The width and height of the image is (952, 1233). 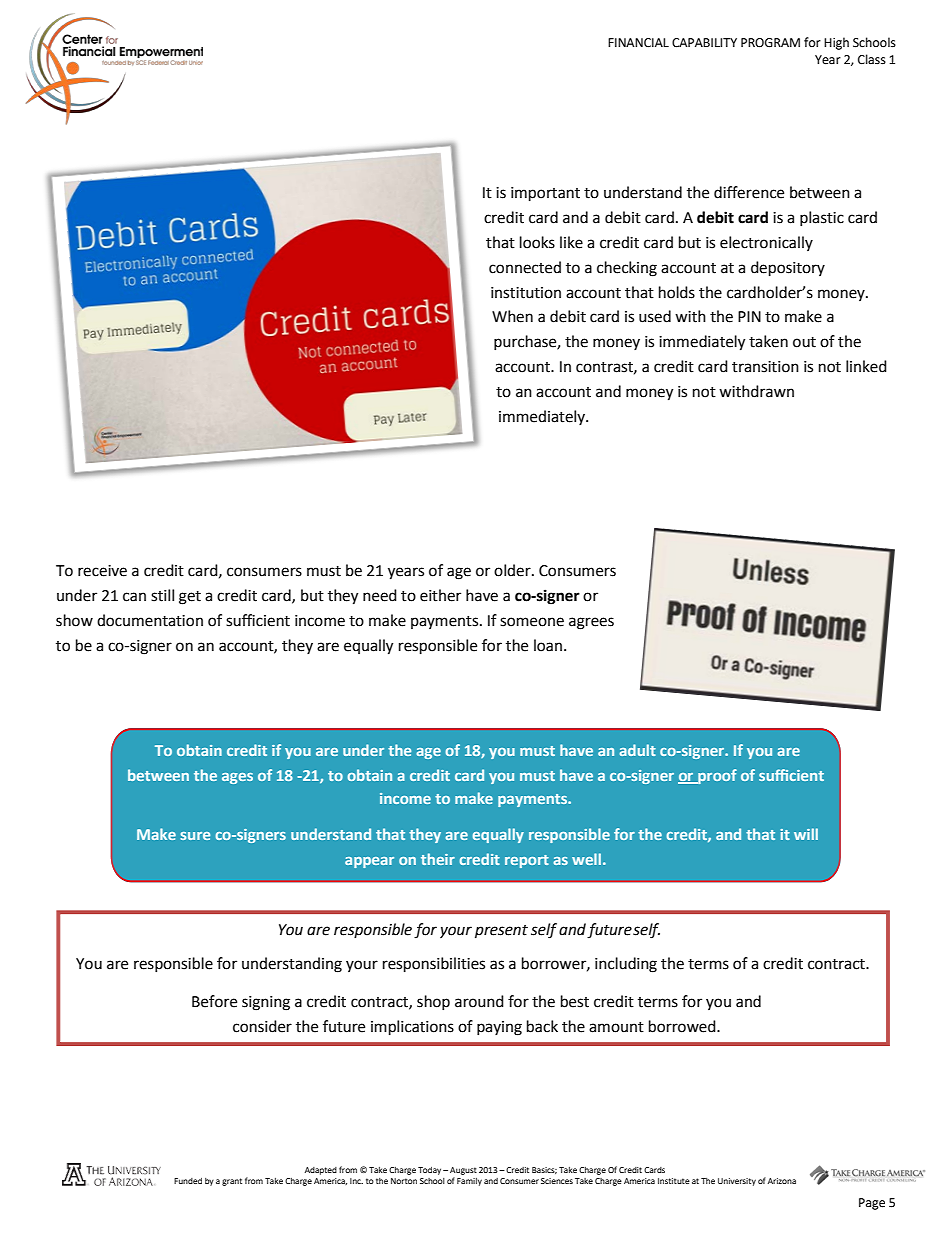 I want to click on Funded, so click(x=188, y=1181).
